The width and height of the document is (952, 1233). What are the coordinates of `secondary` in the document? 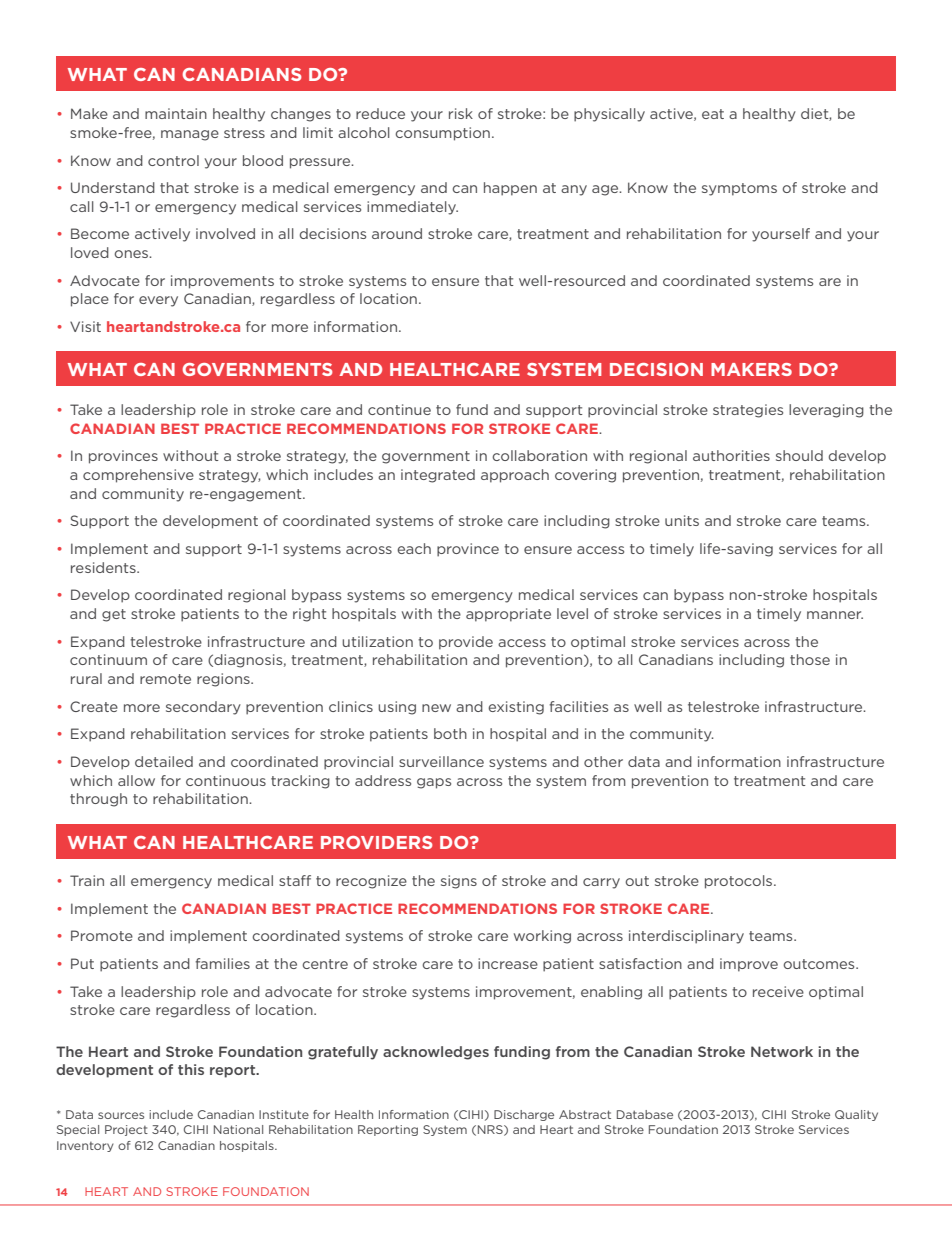 It's located at (203, 708).
